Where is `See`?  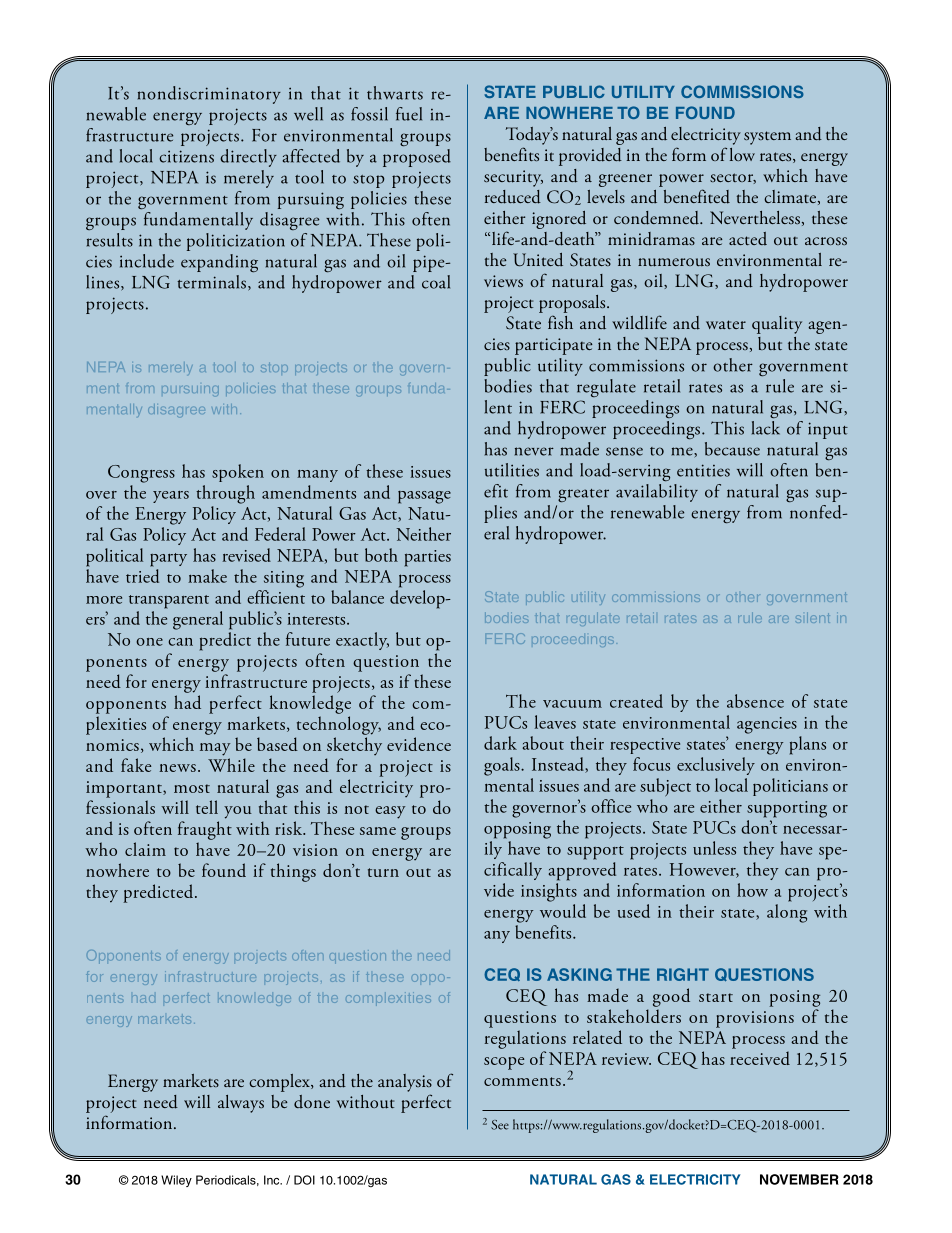
See is located at coordinates (500, 1125).
